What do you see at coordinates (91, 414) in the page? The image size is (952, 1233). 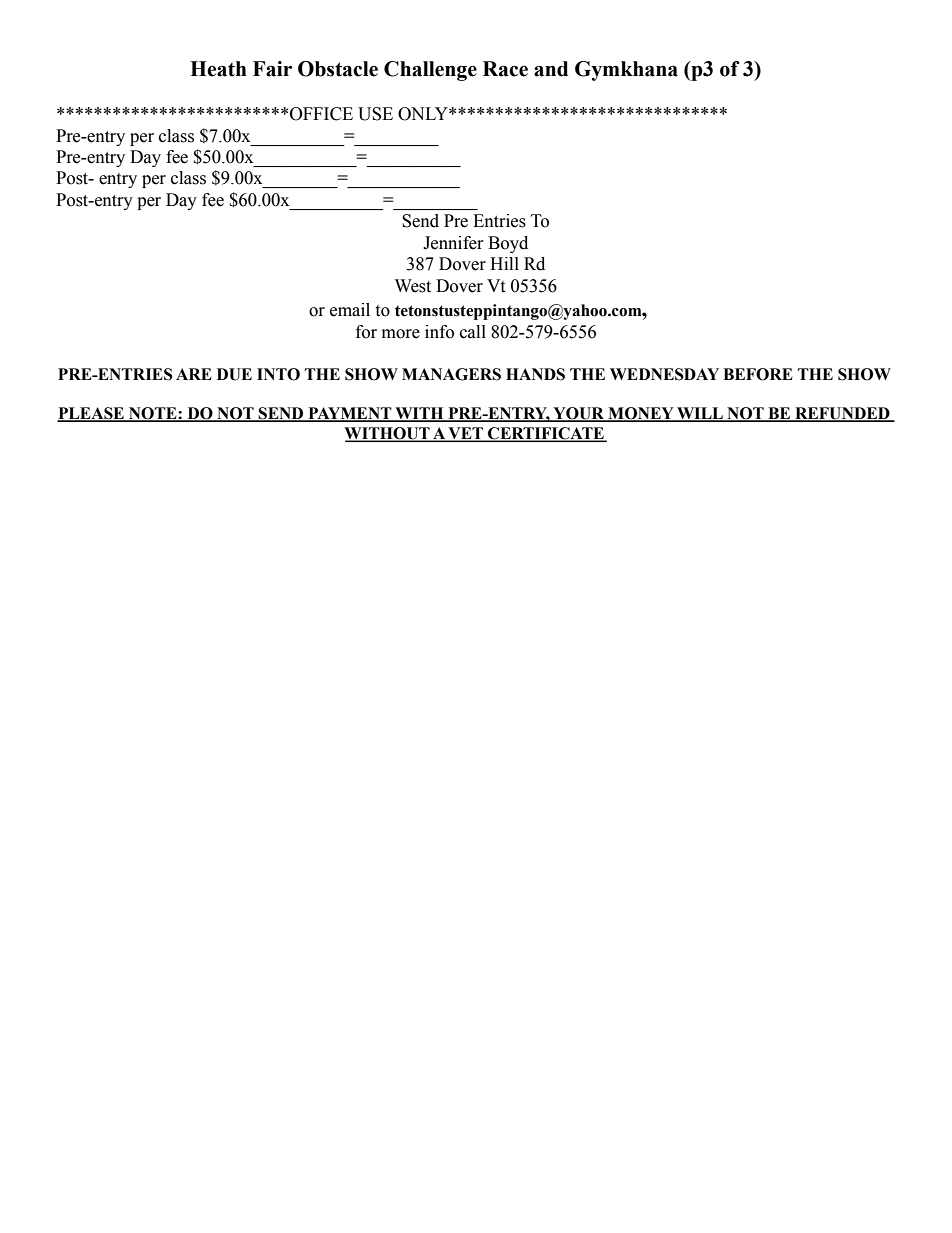 I see `PLEASE` at bounding box center [91, 414].
